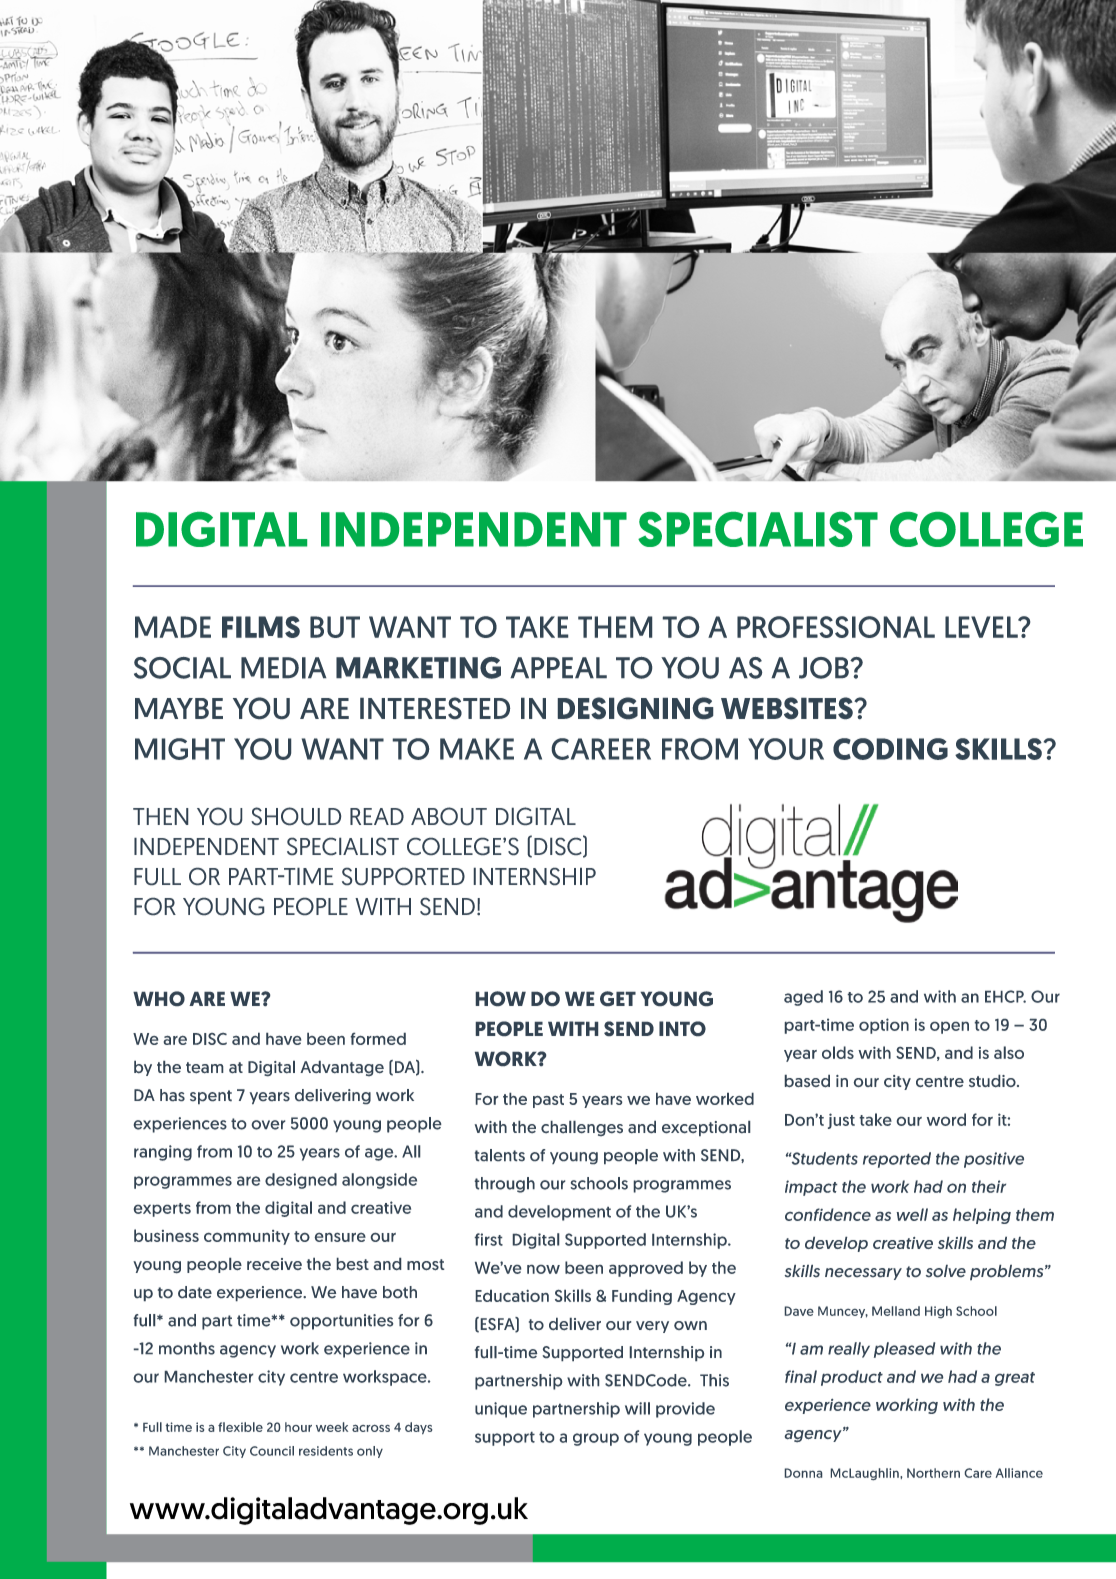  Describe the element at coordinates (301, 1181) in the screenshot. I see `designed` at that location.
